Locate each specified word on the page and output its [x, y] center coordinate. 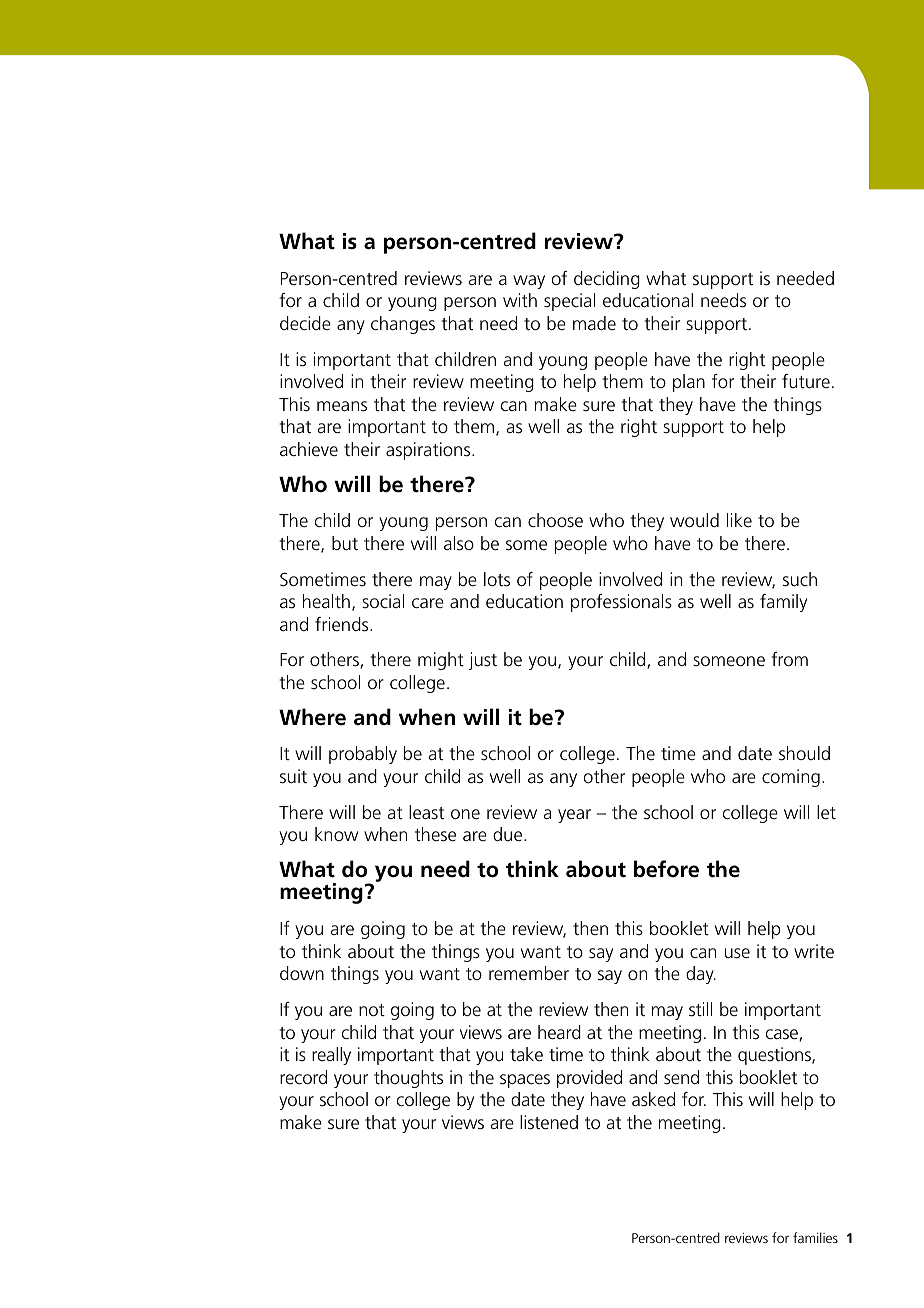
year [574, 816]
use [737, 953]
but [345, 543]
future [806, 381]
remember [529, 973]
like [739, 520]
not [372, 1010]
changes [403, 325]
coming [791, 778]
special [569, 302]
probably [363, 755]
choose [555, 520]
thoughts [408, 1079]
